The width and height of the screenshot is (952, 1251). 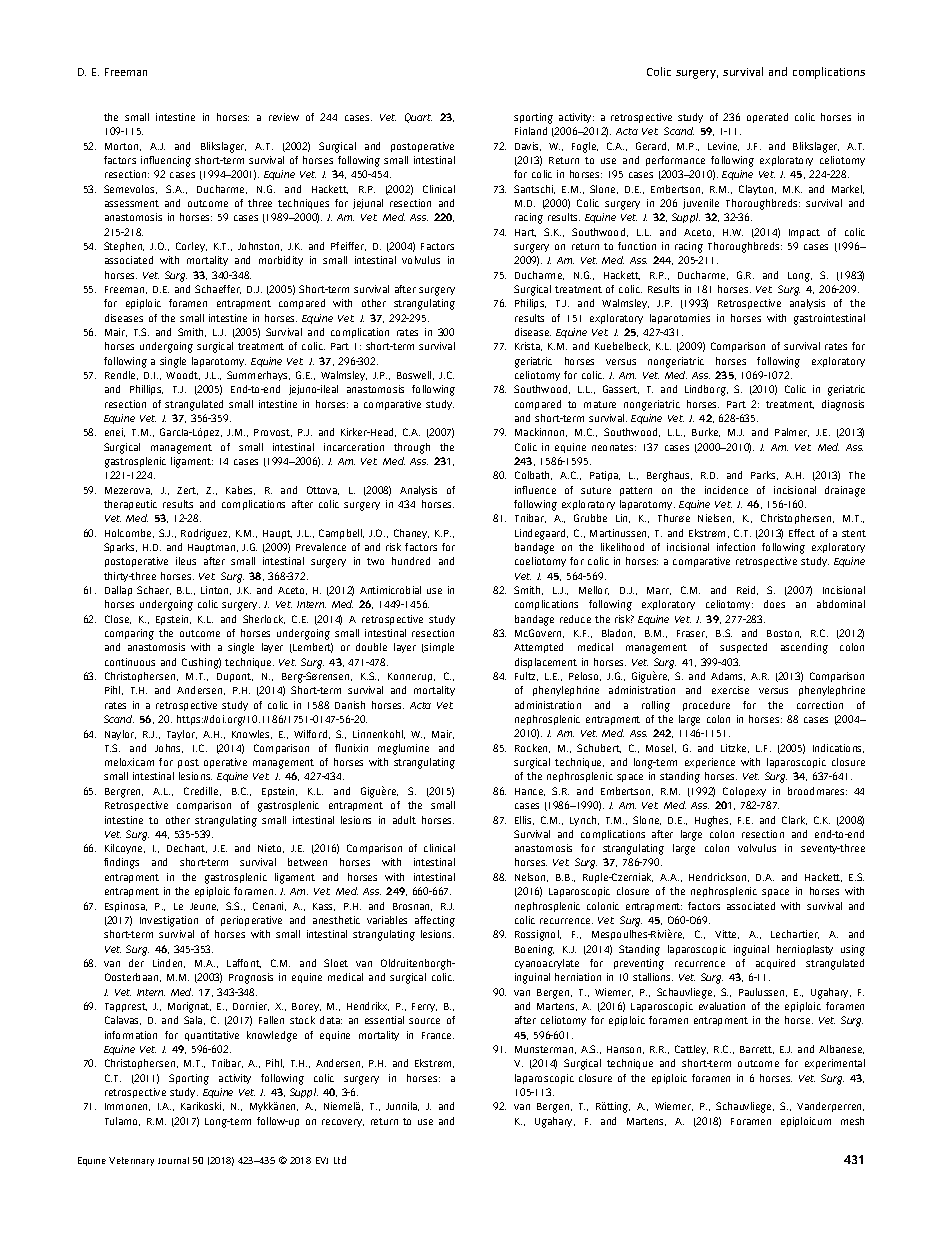 I want to click on Levine, so click(x=723, y=146).
